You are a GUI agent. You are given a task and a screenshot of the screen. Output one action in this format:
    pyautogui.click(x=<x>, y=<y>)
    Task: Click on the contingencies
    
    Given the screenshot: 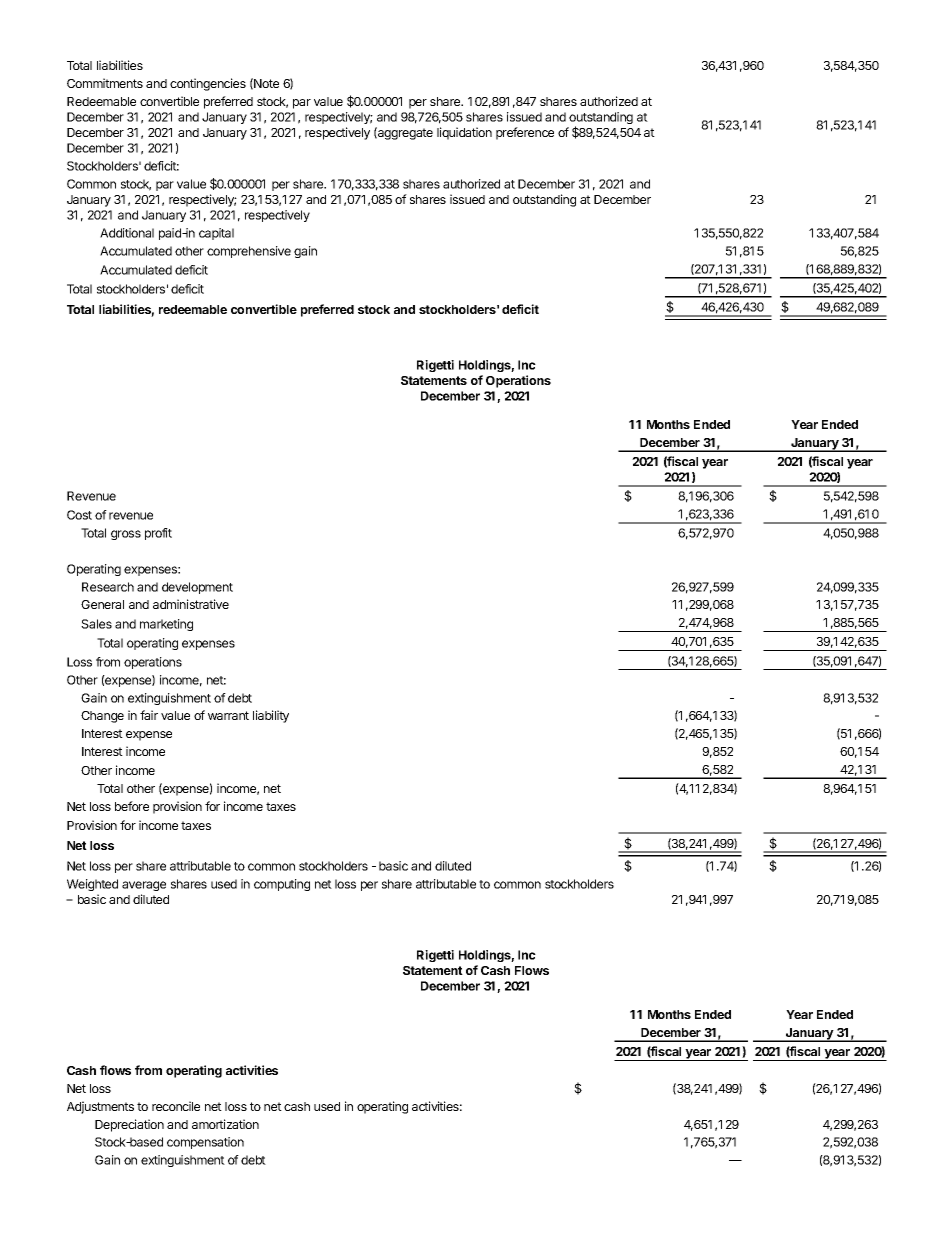 What is the action you would take?
    pyautogui.click(x=208, y=84)
